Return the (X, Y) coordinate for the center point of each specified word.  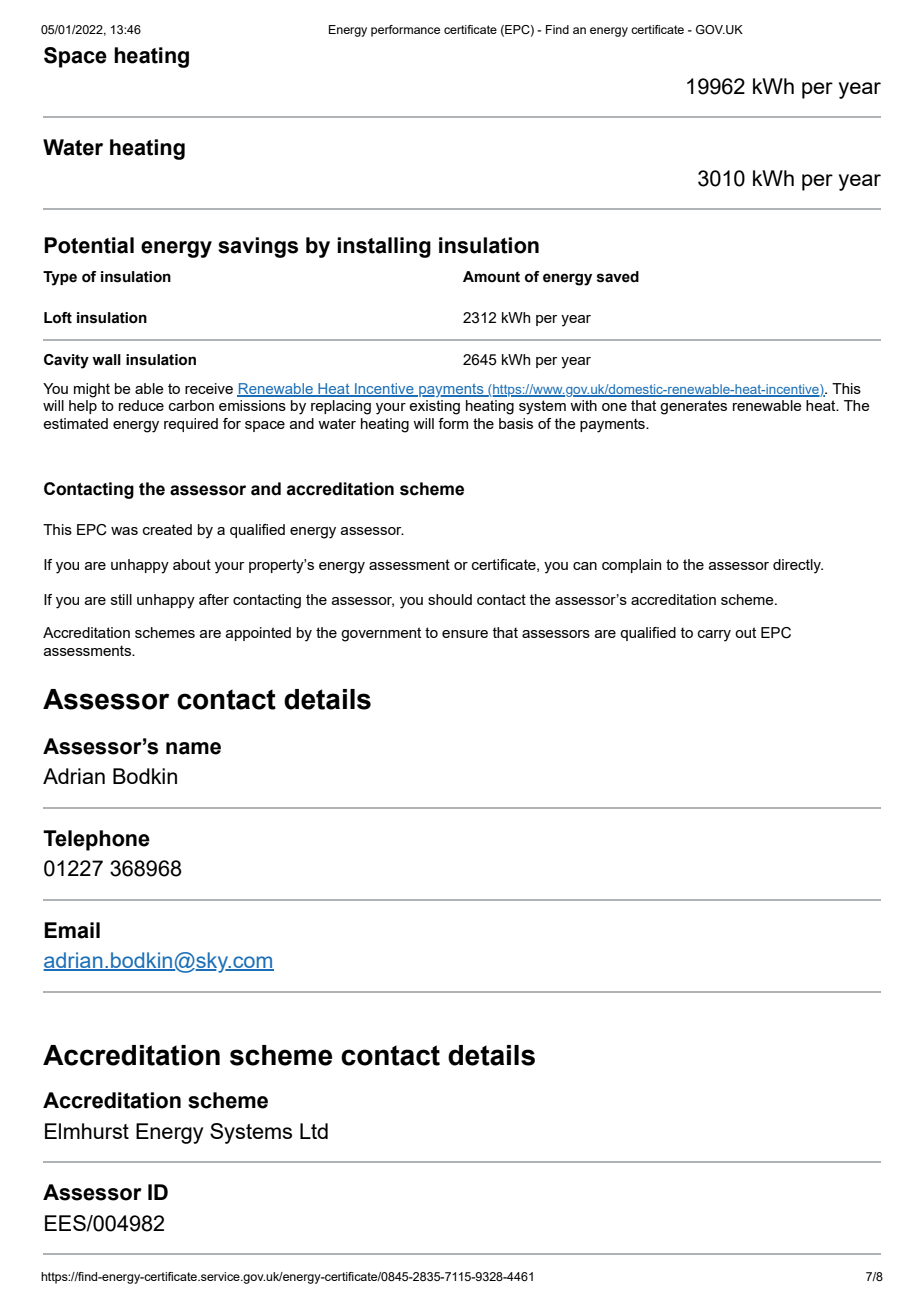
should (450, 599)
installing (384, 247)
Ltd (314, 1131)
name (193, 748)
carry (714, 636)
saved (618, 277)
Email (72, 930)
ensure (465, 634)
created (167, 529)
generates (693, 407)
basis (516, 423)
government (381, 634)
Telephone (96, 840)
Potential (89, 245)
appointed (258, 634)
